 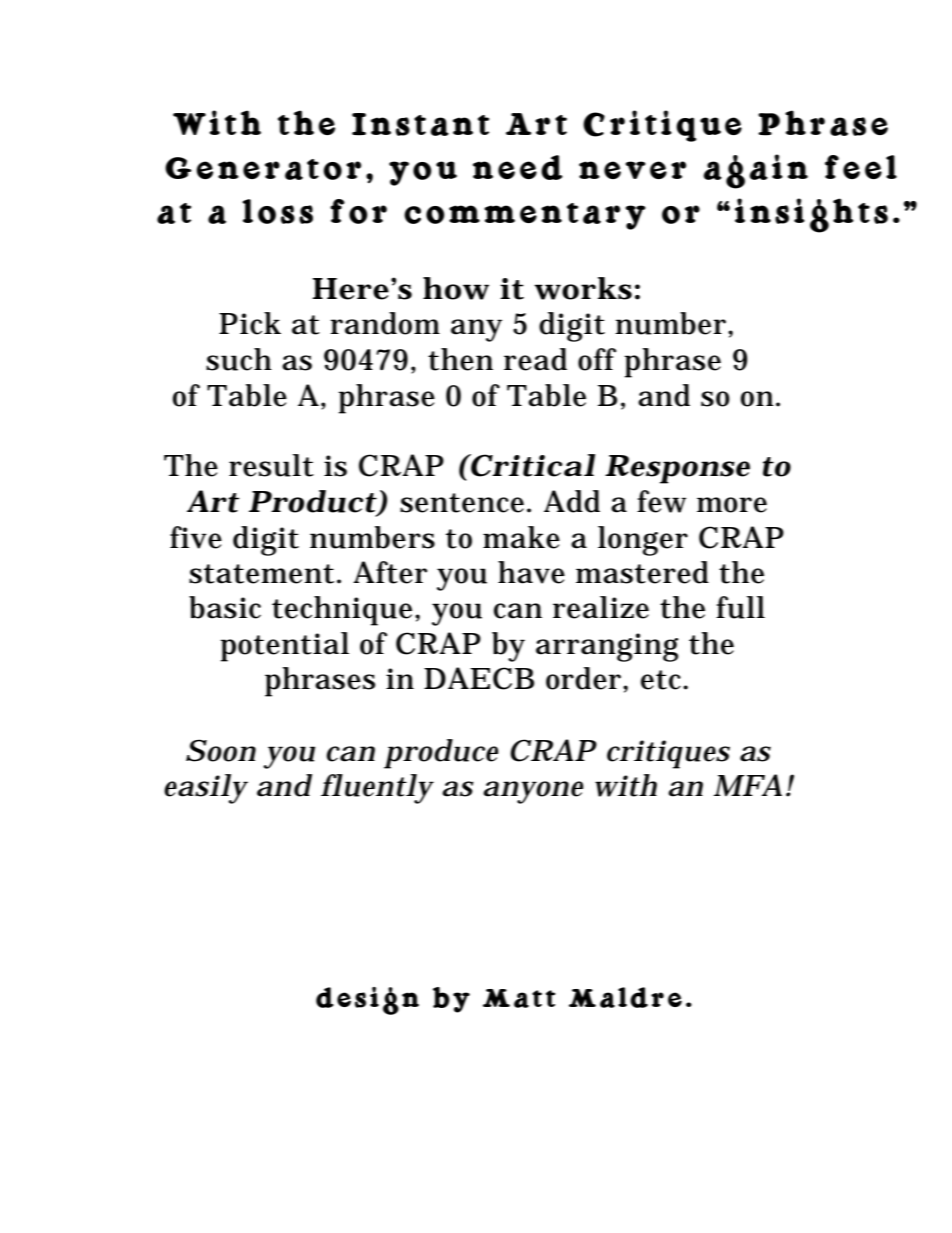 What do you see at coordinates (271, 465) in the screenshot?
I see `result` at bounding box center [271, 465].
